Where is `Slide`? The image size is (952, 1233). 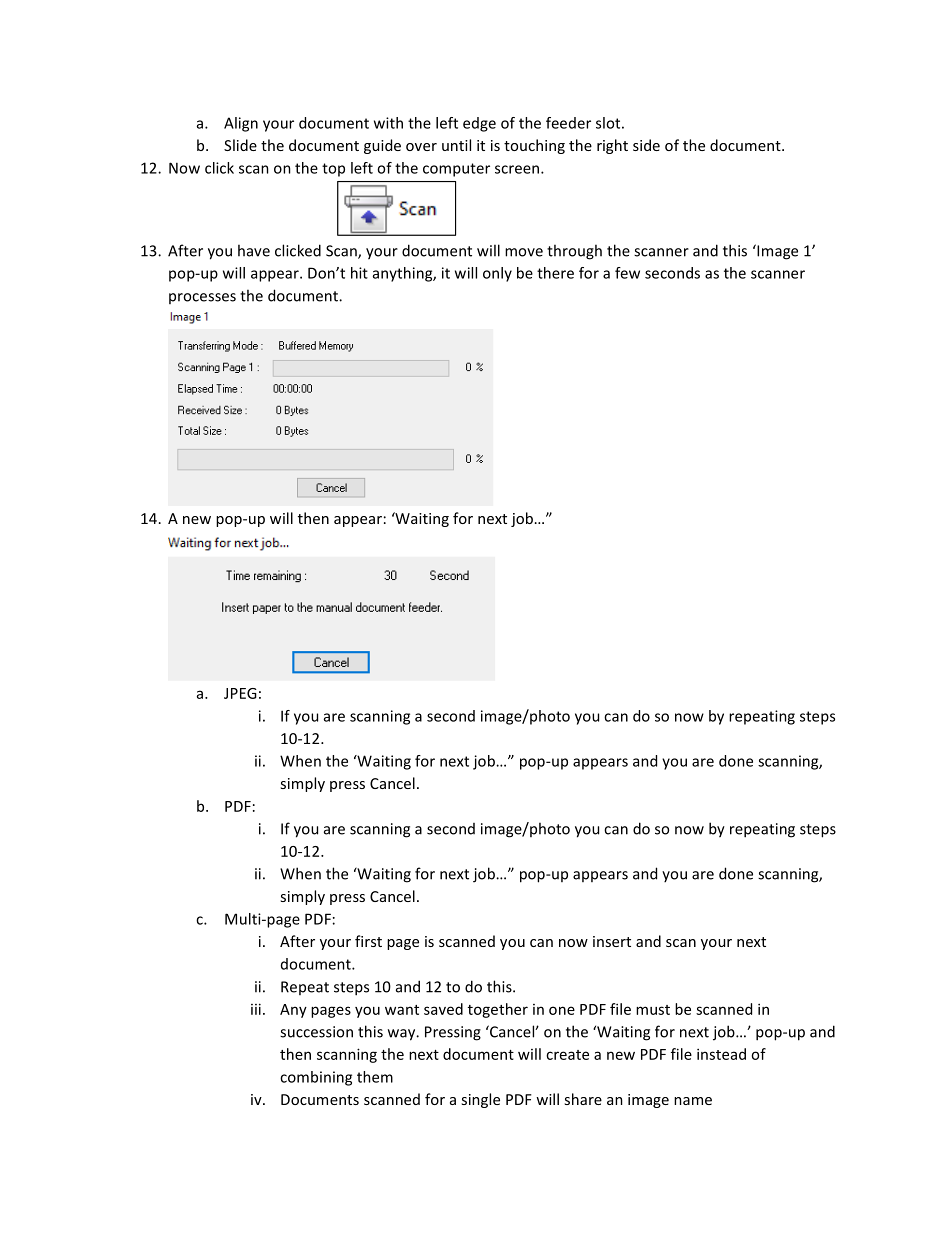 Slide is located at coordinates (240, 145).
